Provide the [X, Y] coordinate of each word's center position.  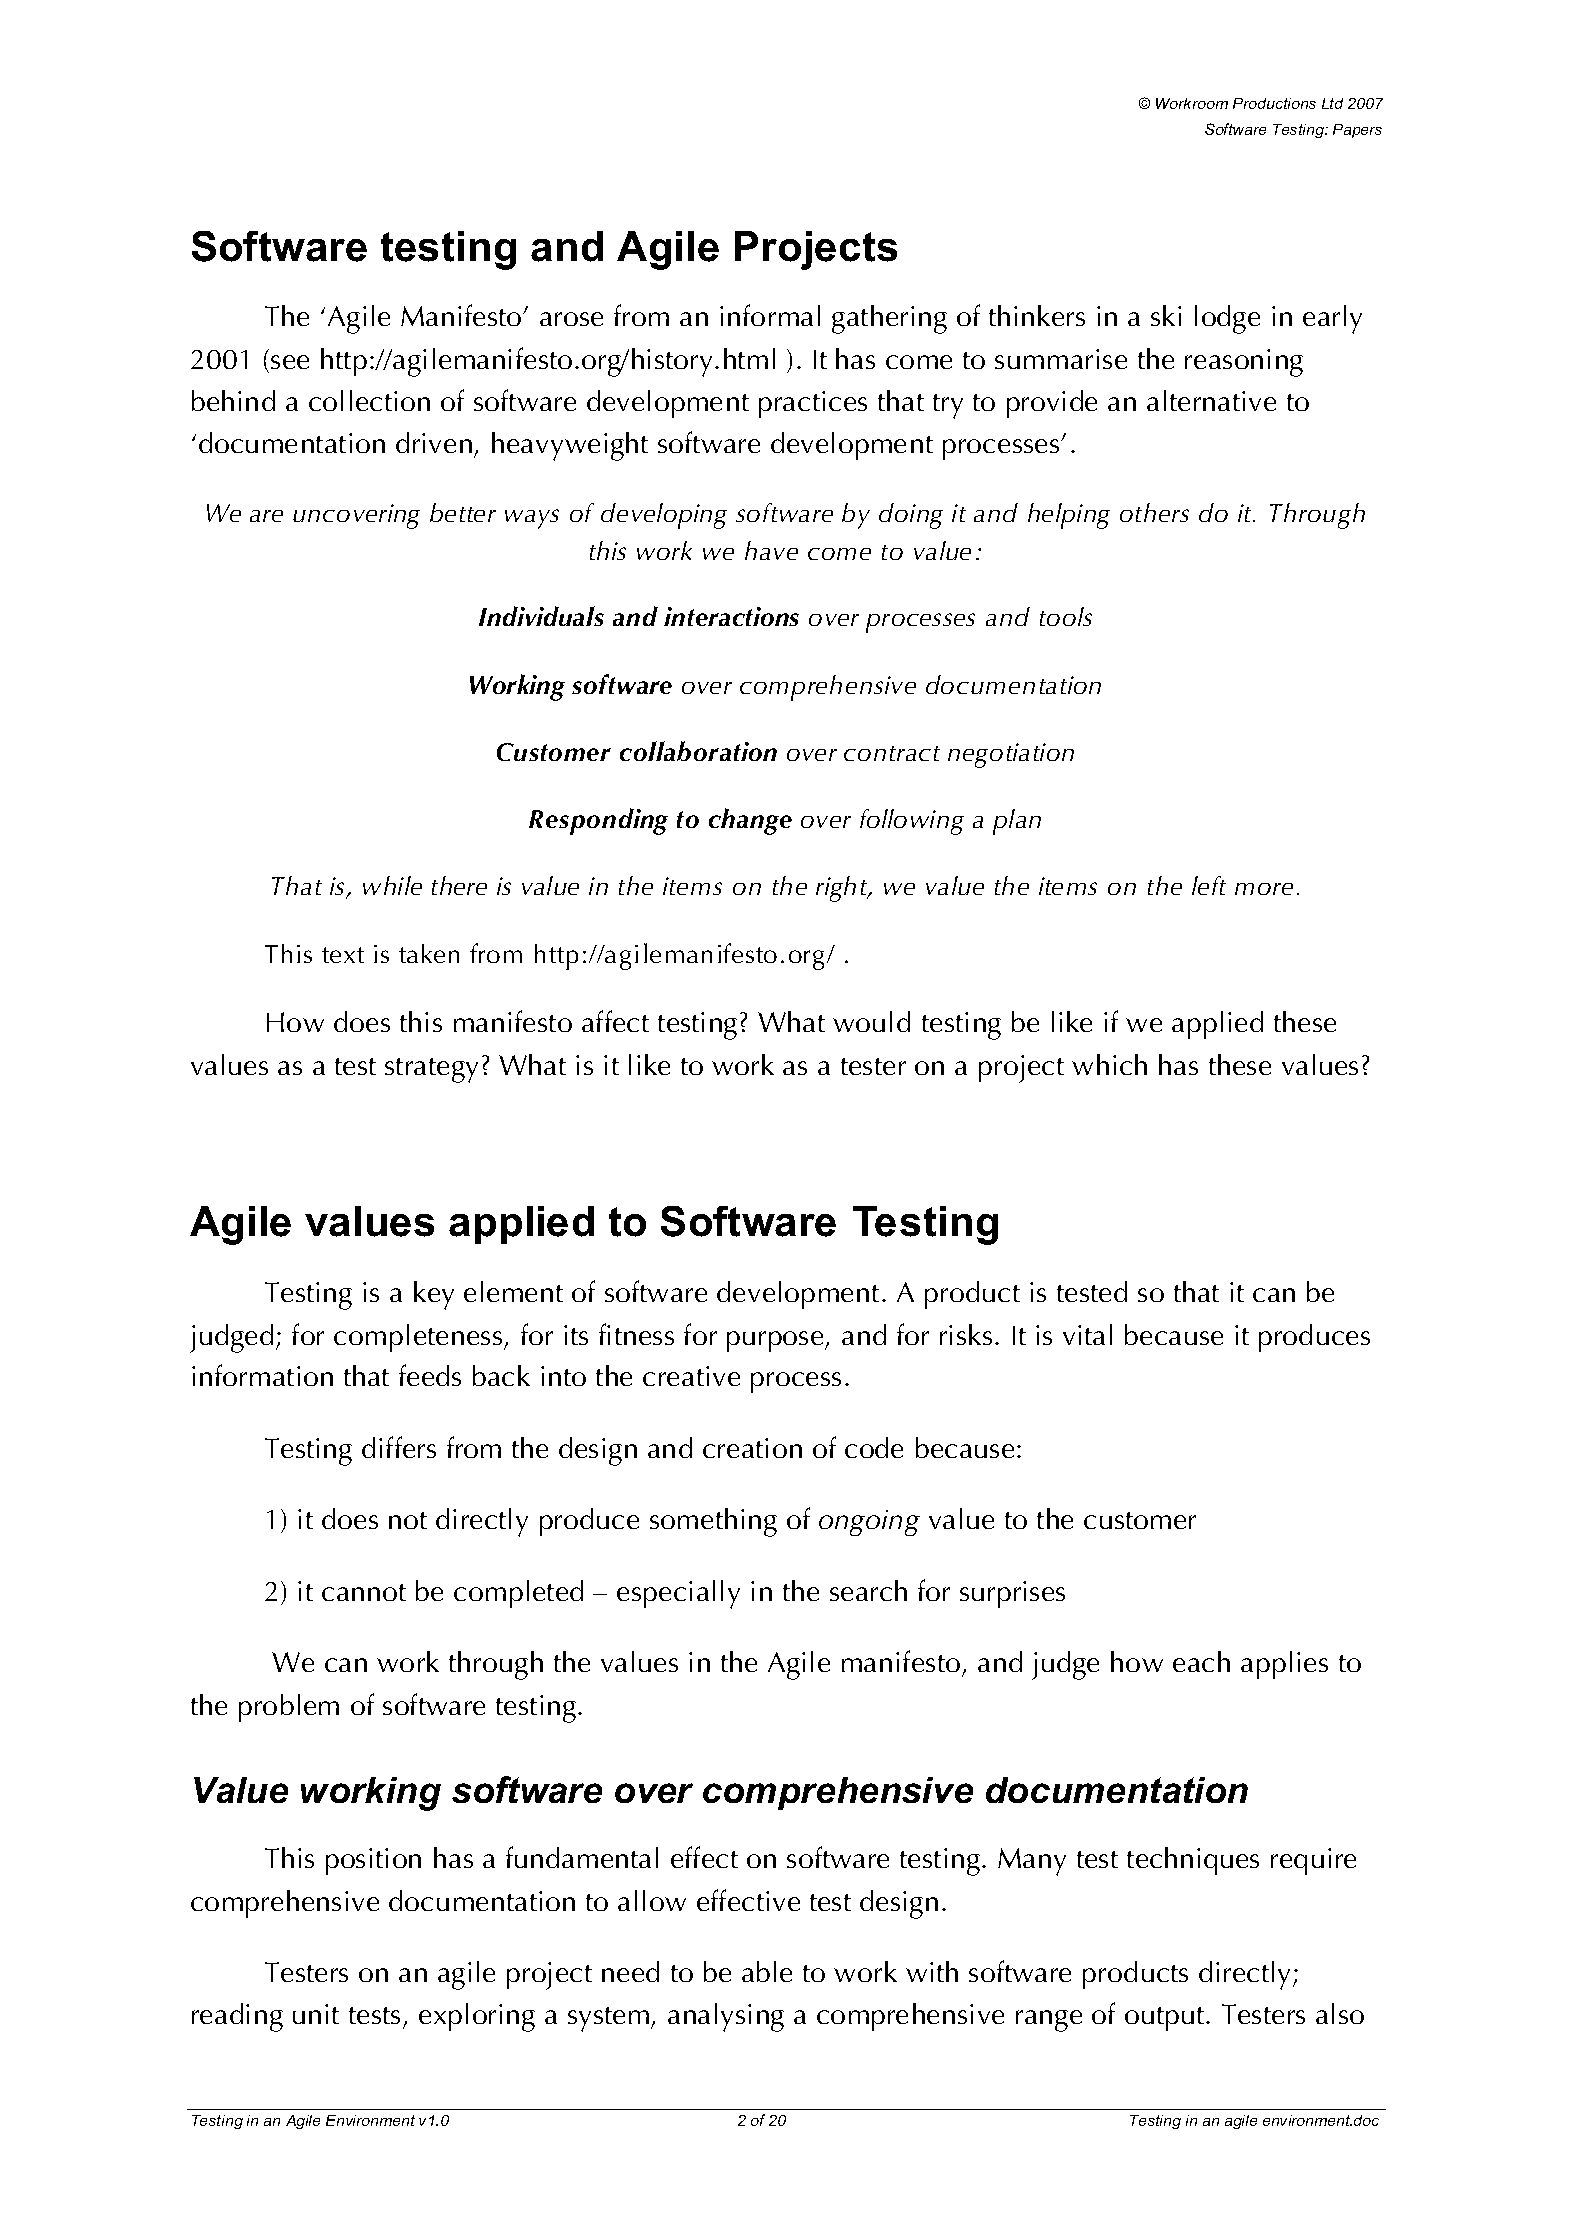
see [290, 362]
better [463, 512]
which [1109, 1064]
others [1154, 512]
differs [399, 1447]
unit [316, 2014]
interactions [731, 616]
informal [770, 315]
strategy [431, 1070]
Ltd [1332, 103]
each [1201, 1661]
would [871, 1021]
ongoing [869, 1523]
